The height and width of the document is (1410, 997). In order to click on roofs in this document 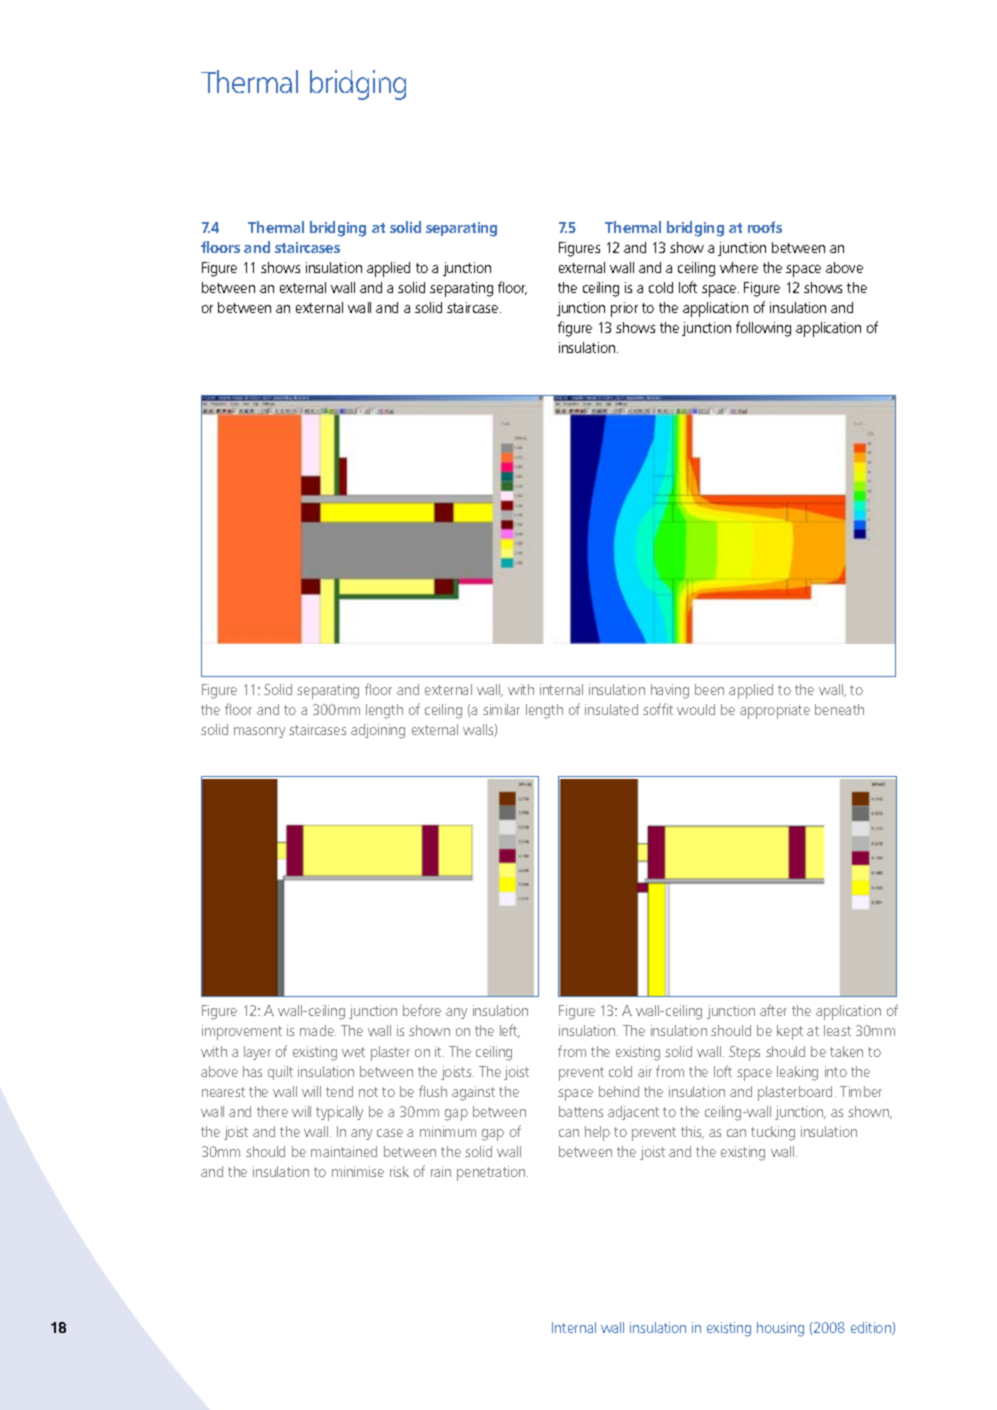, I will do `click(765, 227)`.
